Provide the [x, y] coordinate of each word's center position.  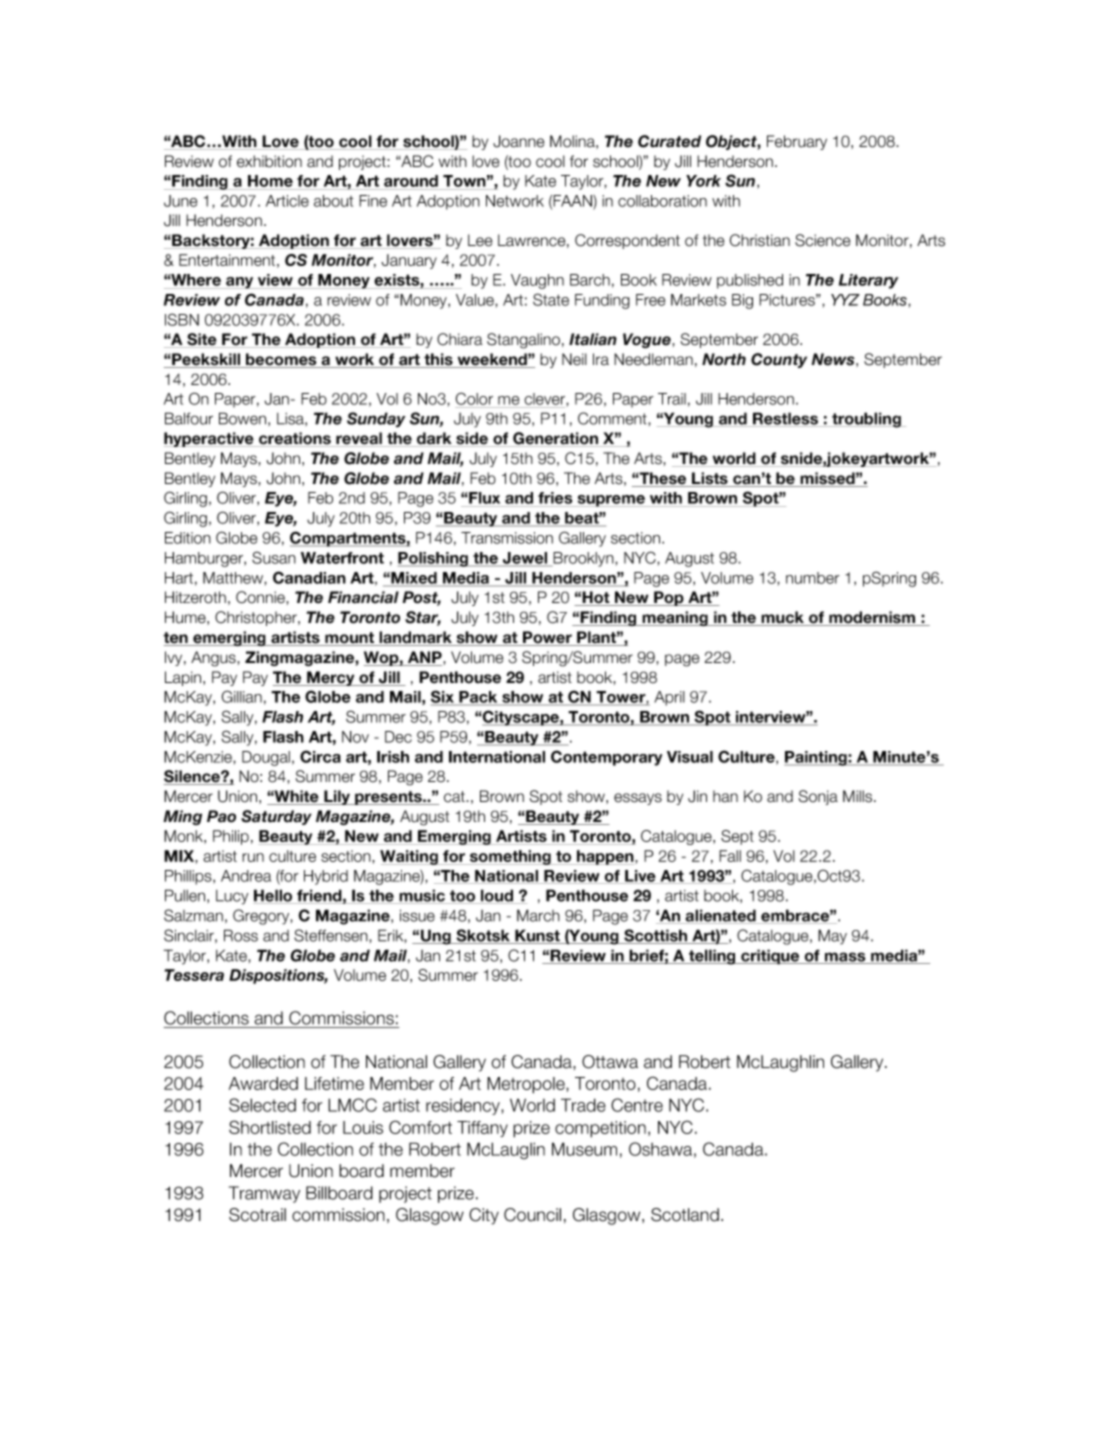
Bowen [242, 418]
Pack [478, 698]
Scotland [685, 1215]
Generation [555, 439]
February [797, 142]
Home [270, 181]
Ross [241, 935]
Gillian [242, 696]
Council [532, 1215]
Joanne [519, 141]
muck [782, 618]
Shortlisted [270, 1127]
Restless [786, 419]
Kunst [537, 936]
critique [770, 957]
